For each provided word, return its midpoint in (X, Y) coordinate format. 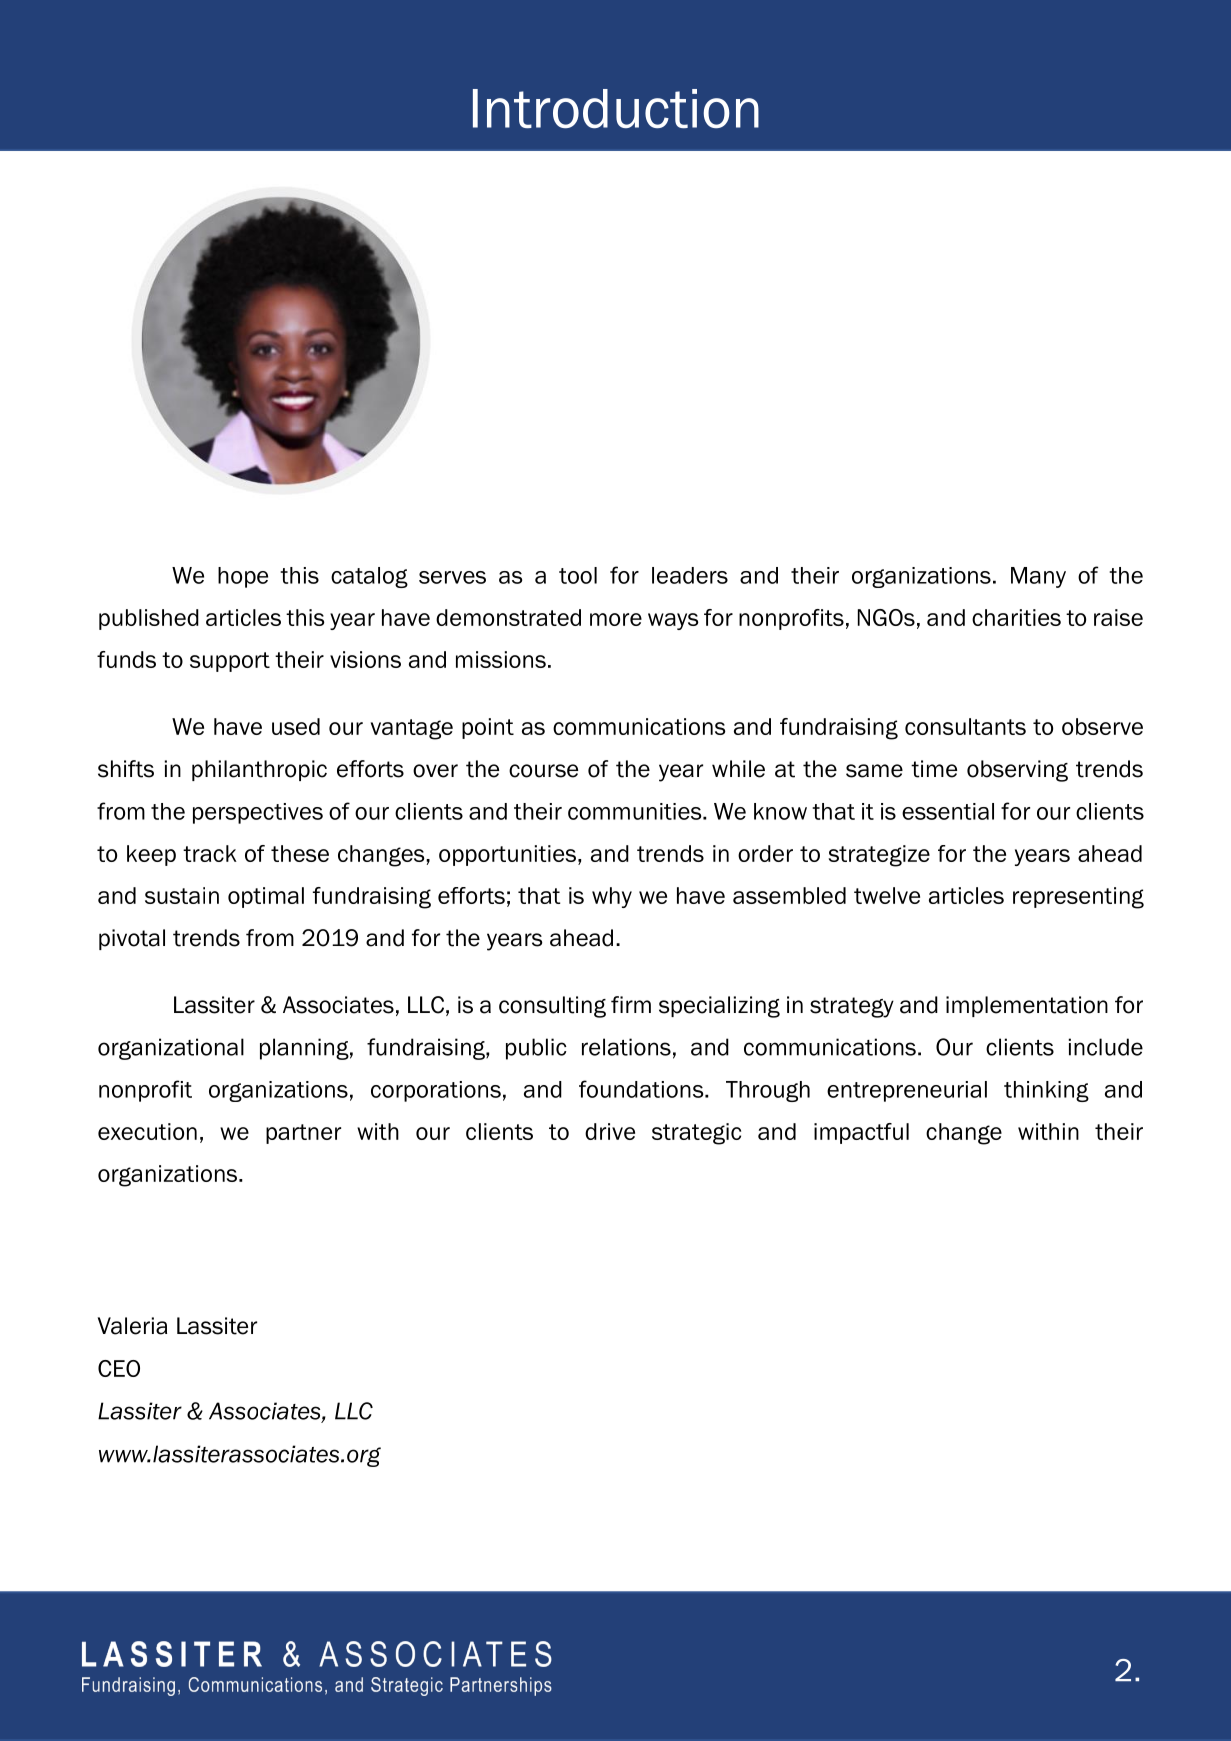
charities (1016, 617)
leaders (690, 575)
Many (1038, 577)
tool (578, 575)
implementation (1027, 1006)
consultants (965, 726)
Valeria (132, 1326)
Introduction (616, 108)
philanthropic (259, 770)
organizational (171, 1049)
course (543, 771)
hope (243, 577)
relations (626, 1047)
